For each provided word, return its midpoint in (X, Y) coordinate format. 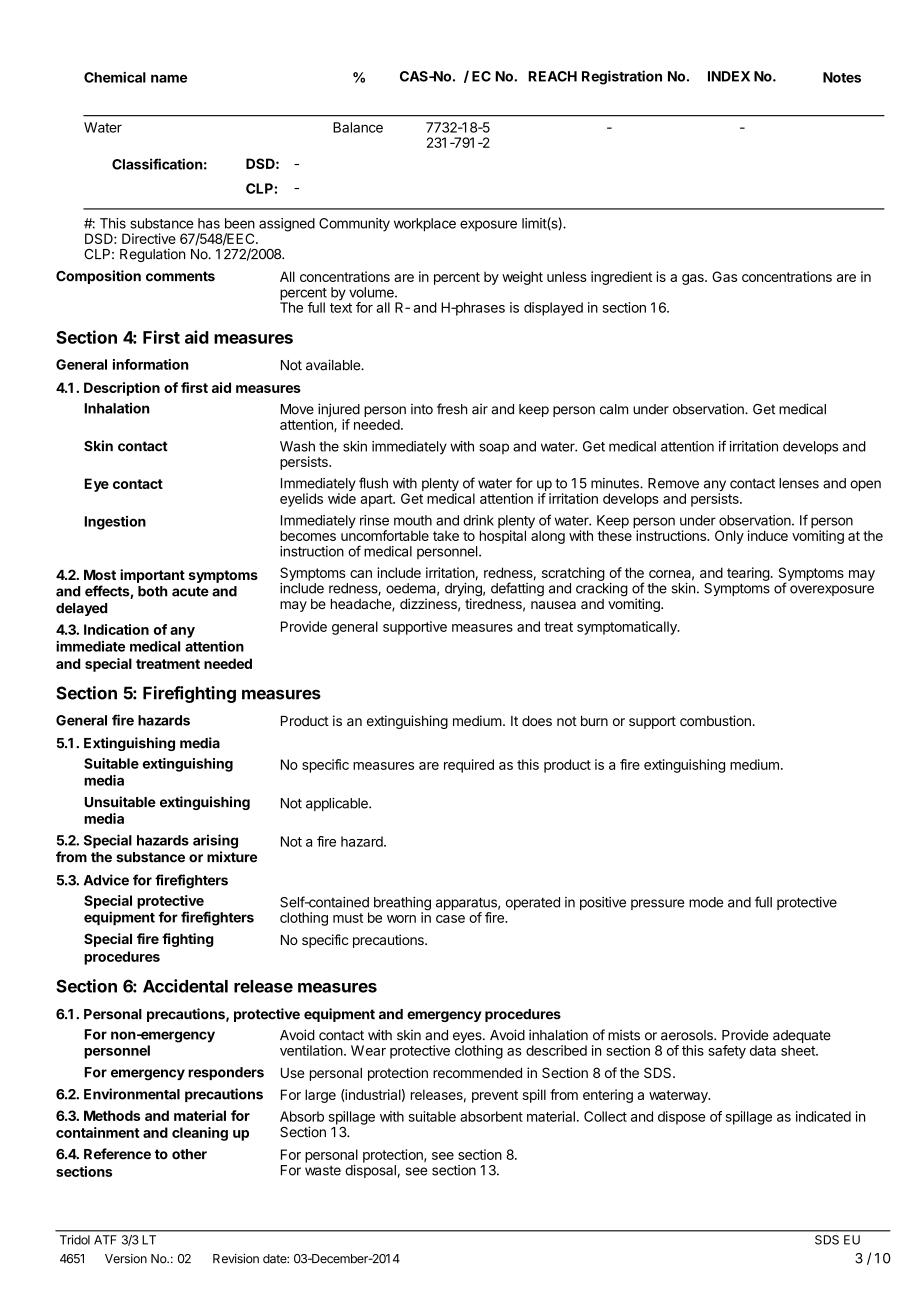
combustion (715, 720)
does (537, 721)
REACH (552, 76)
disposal (370, 1171)
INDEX (729, 76)
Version (126, 1259)
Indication (116, 629)
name (169, 78)
